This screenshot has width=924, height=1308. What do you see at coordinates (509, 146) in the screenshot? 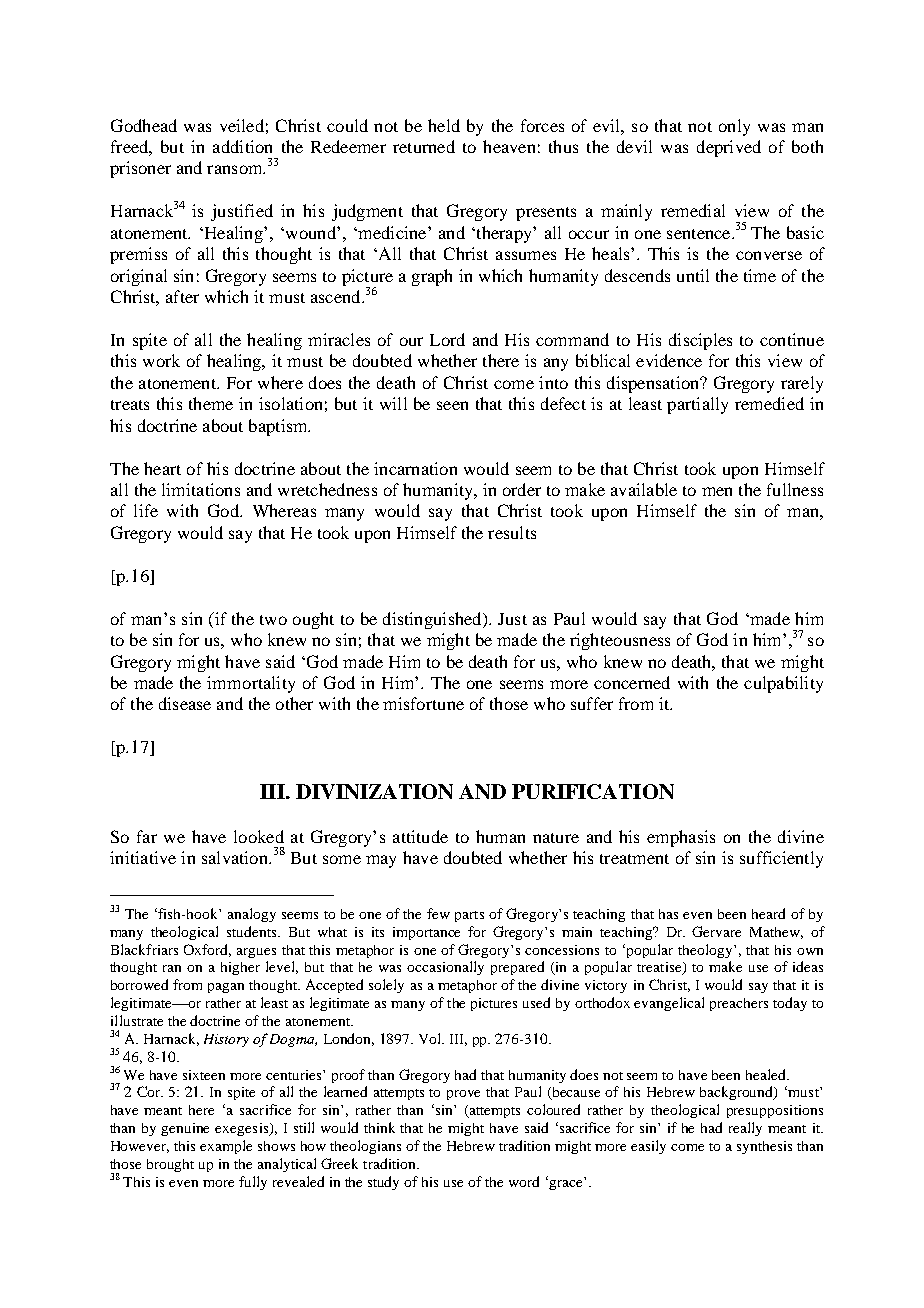
I see `heaven` at bounding box center [509, 146].
